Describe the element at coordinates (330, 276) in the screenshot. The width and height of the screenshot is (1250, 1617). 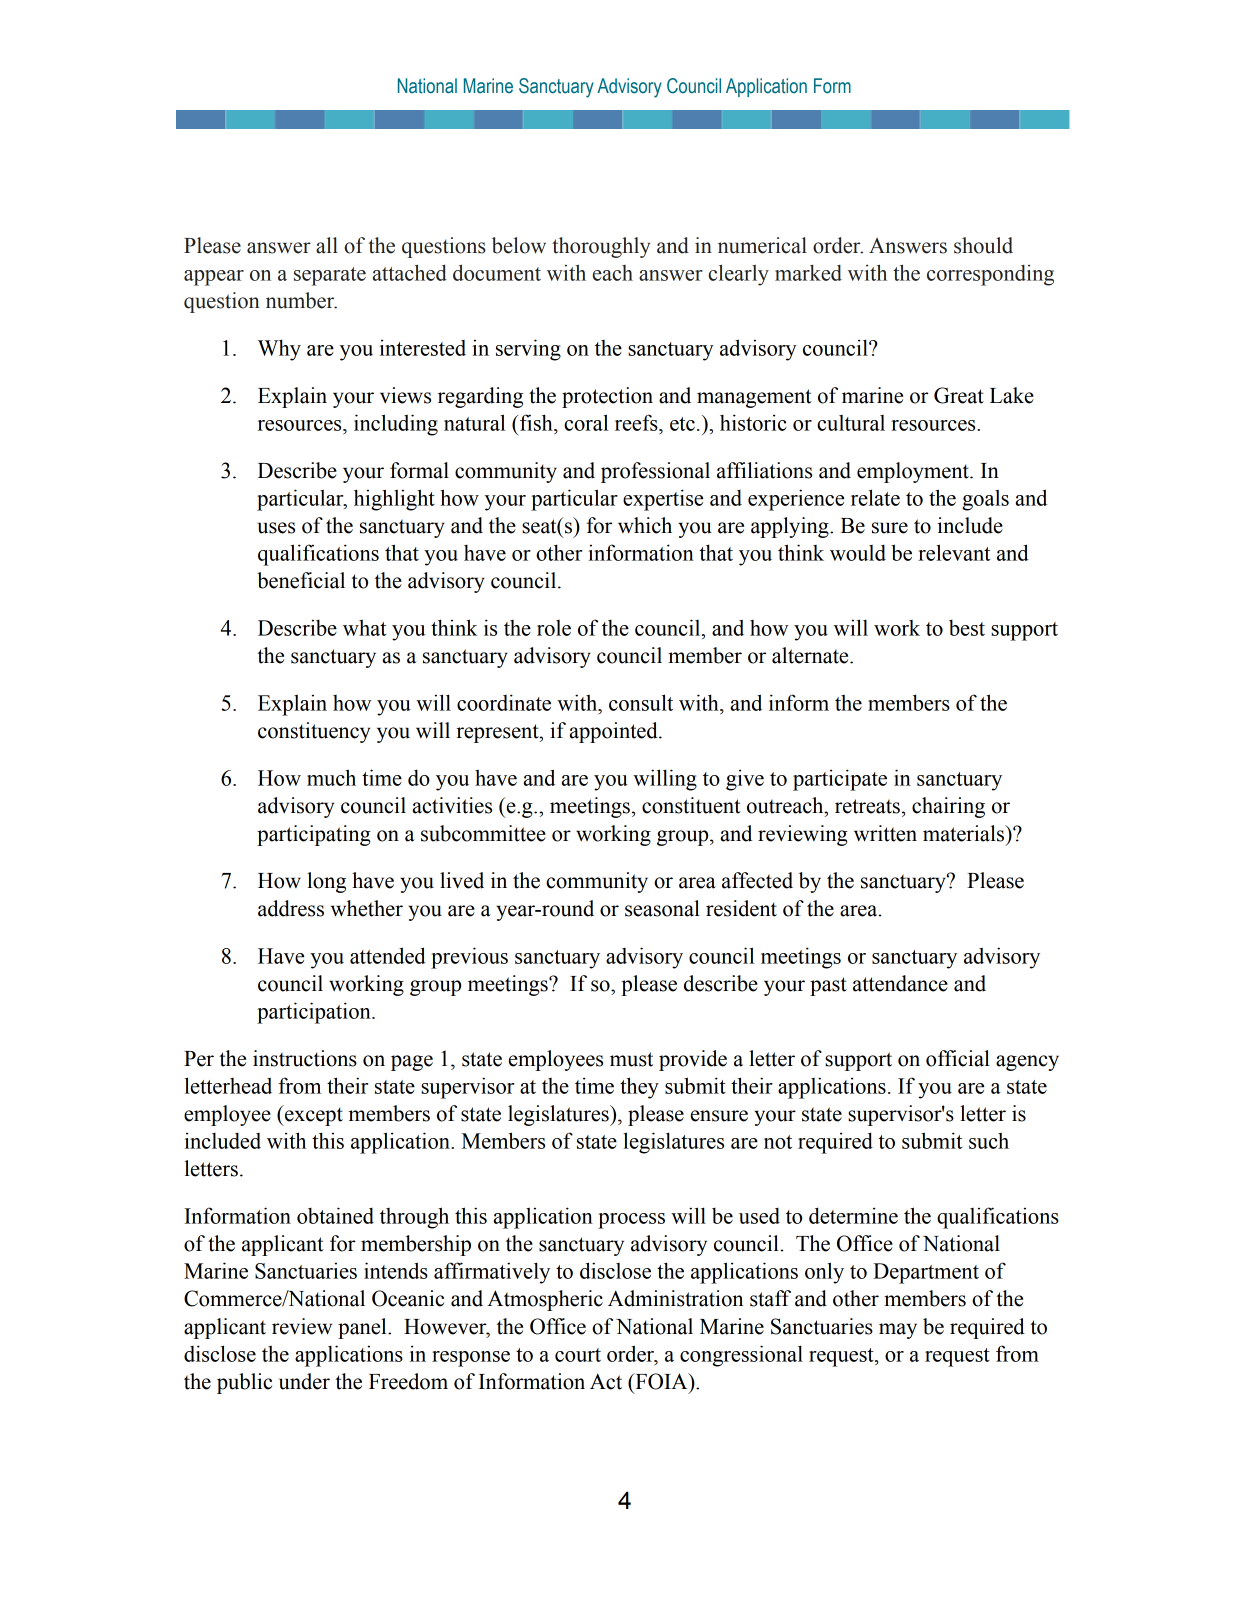
I see `separate` at that location.
